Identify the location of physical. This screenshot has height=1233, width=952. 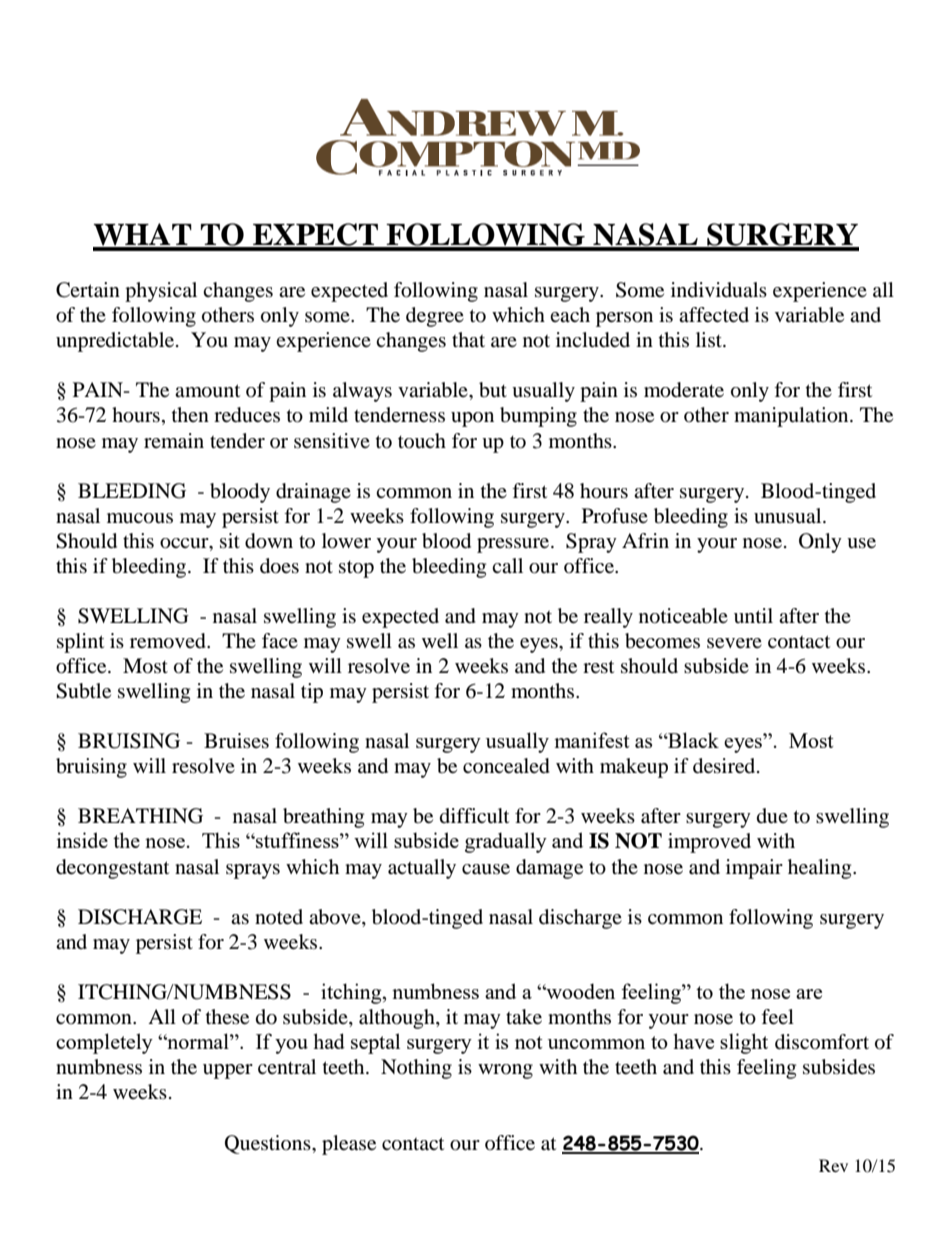
(161, 292).
